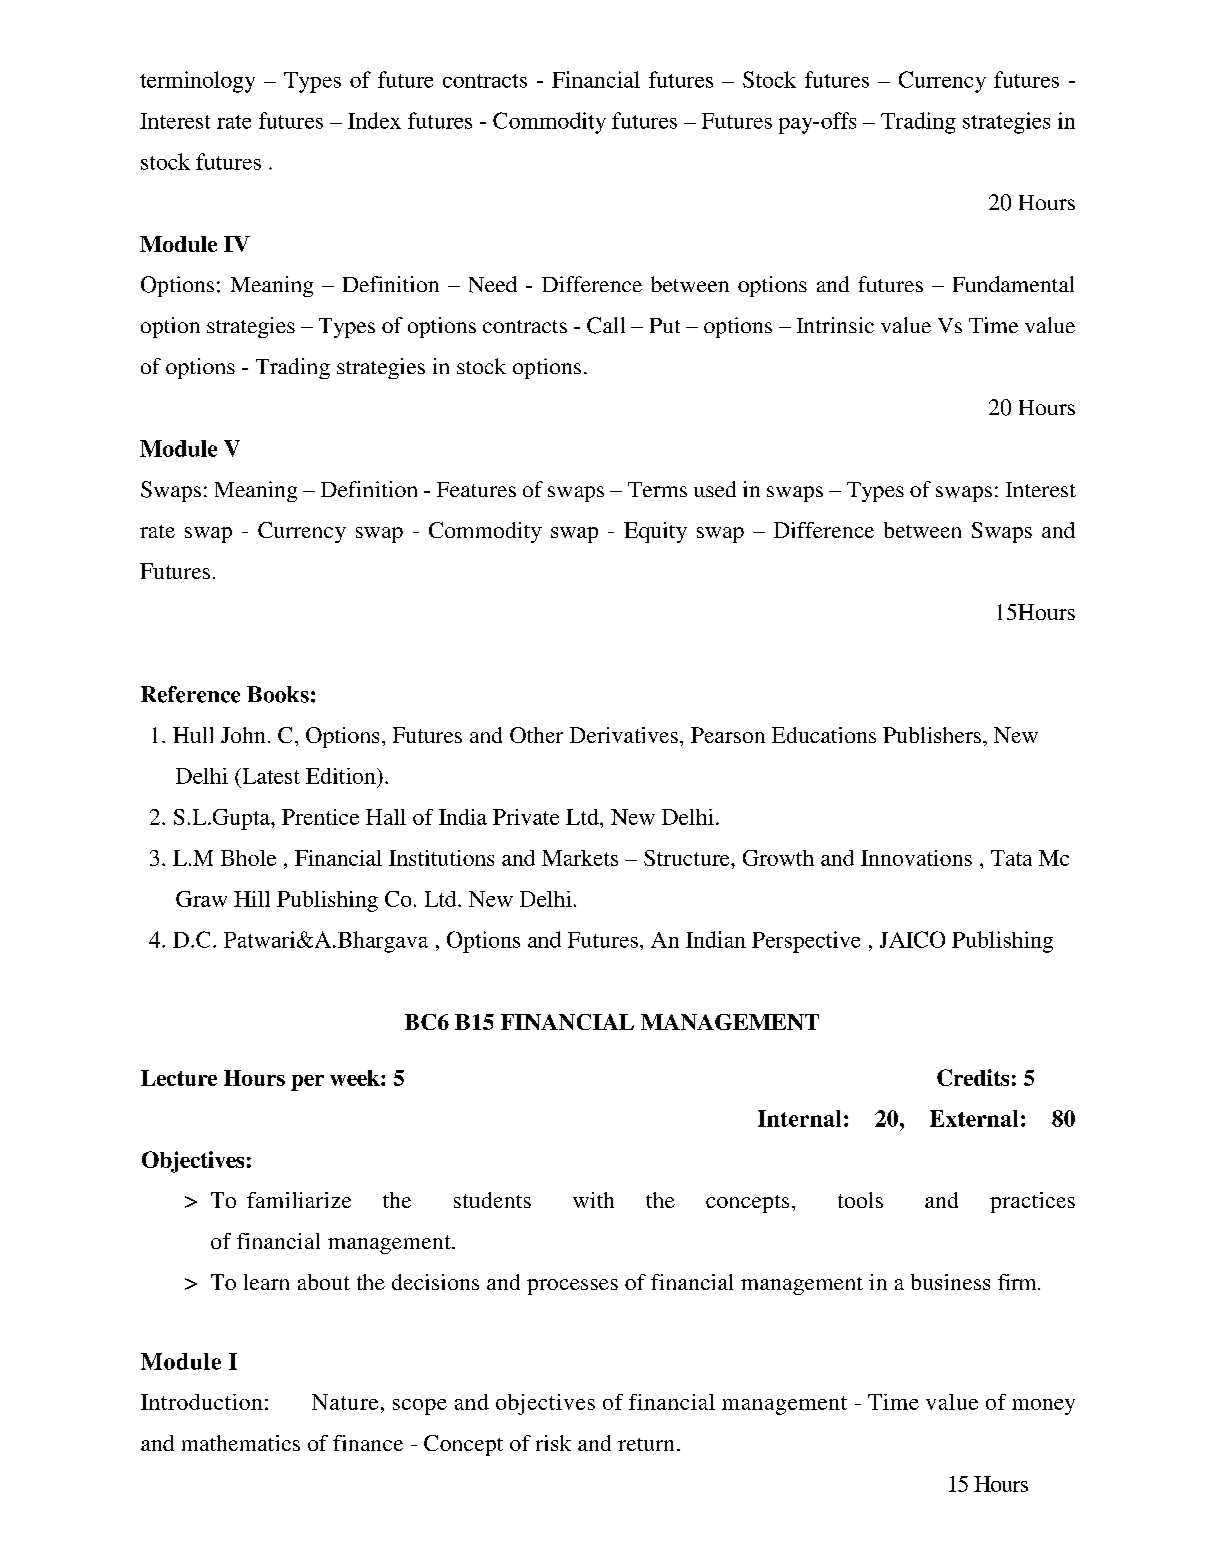 The width and height of the page is (1210, 1567). I want to click on money, so click(1043, 1407).
